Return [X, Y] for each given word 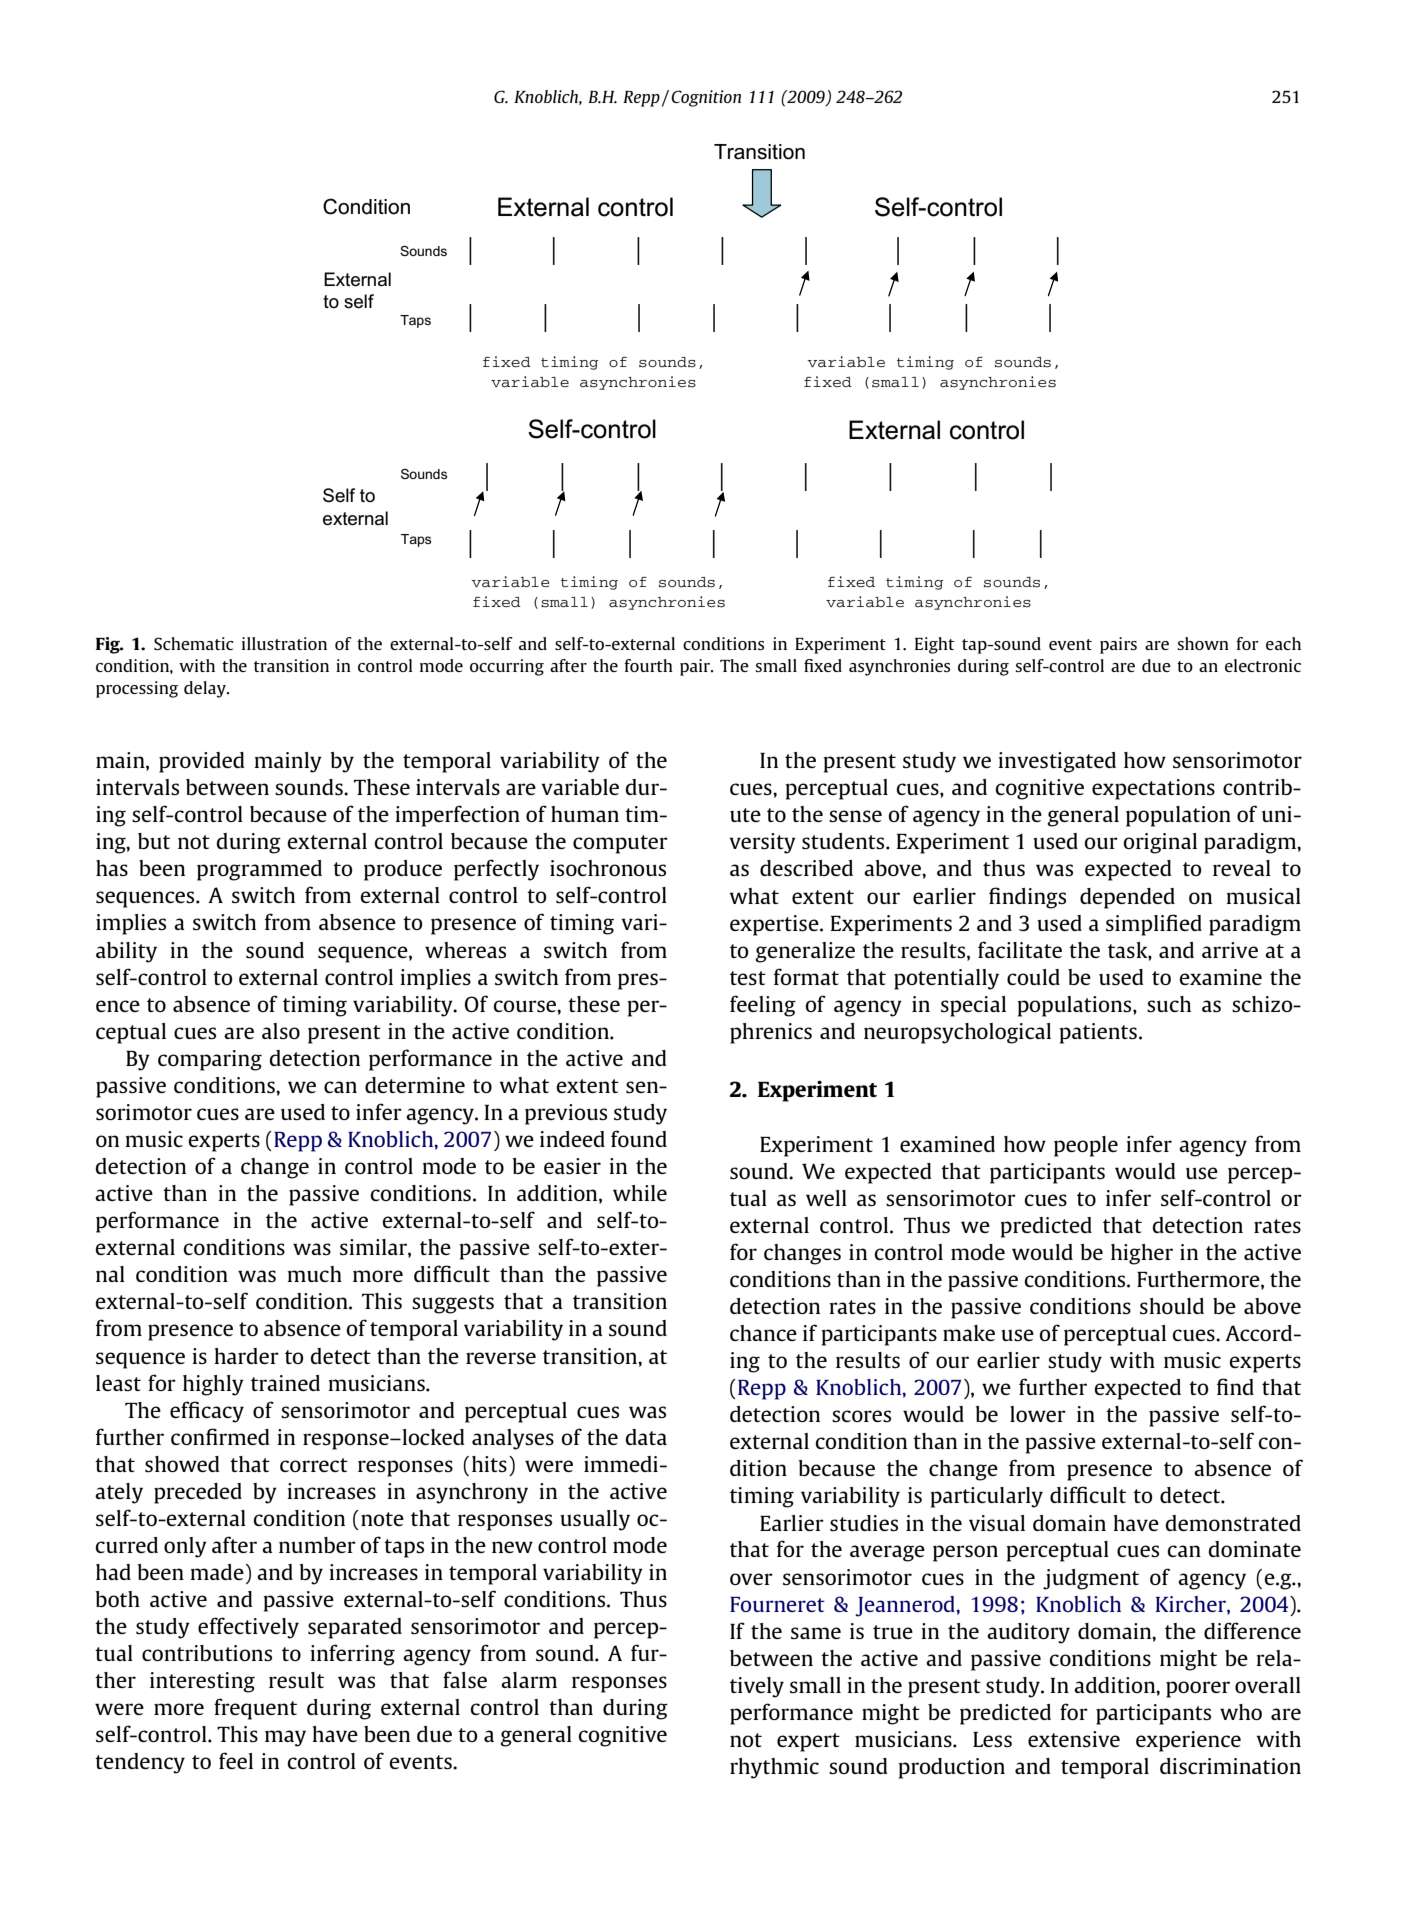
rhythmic [774, 1768]
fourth [648, 665]
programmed [259, 870]
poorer [1198, 1689]
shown [1203, 643]
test [748, 978]
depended [1127, 898]
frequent [255, 1709]
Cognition [706, 98]
